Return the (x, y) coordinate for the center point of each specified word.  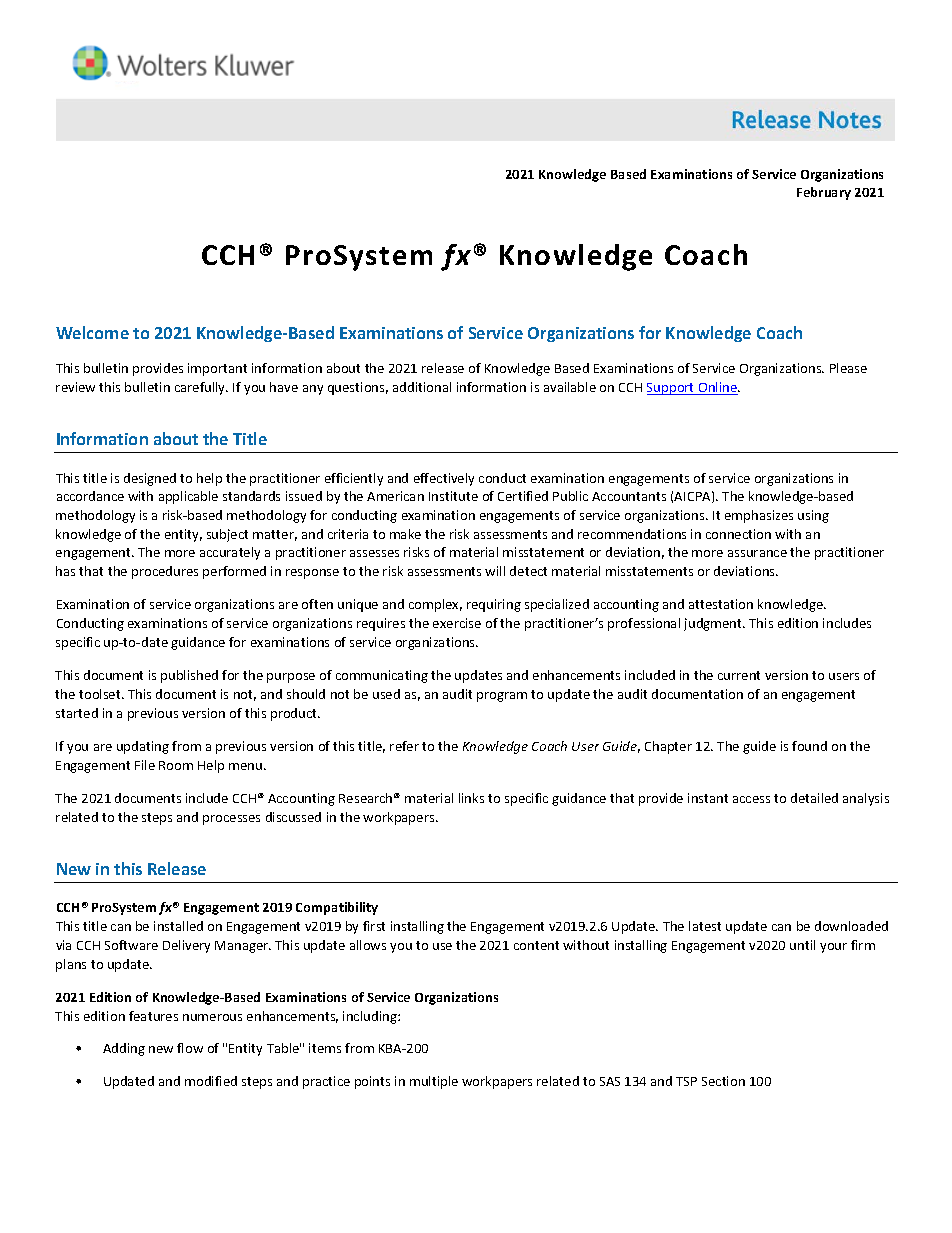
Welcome (92, 332)
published (189, 676)
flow (190, 1048)
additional (422, 387)
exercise (457, 623)
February (824, 193)
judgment (714, 624)
